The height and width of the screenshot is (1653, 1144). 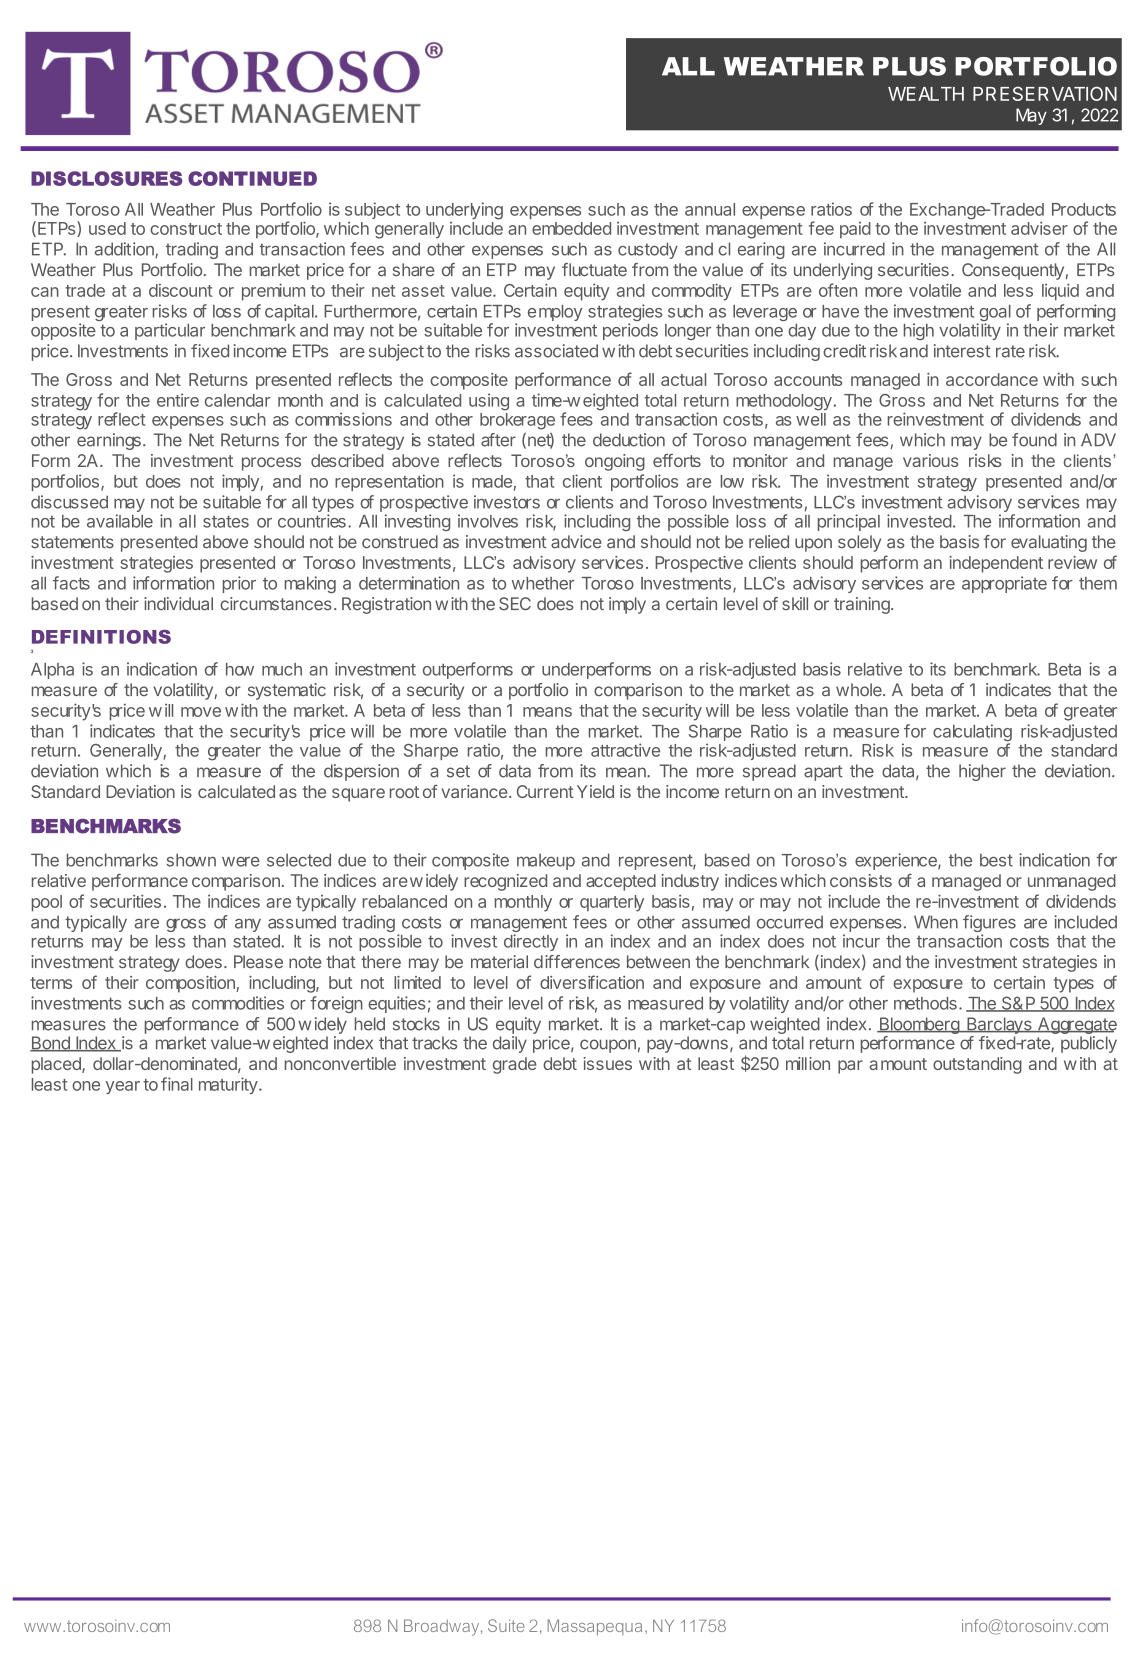 What do you see at coordinates (607, 1063) in the screenshot?
I see `issues` at bounding box center [607, 1063].
